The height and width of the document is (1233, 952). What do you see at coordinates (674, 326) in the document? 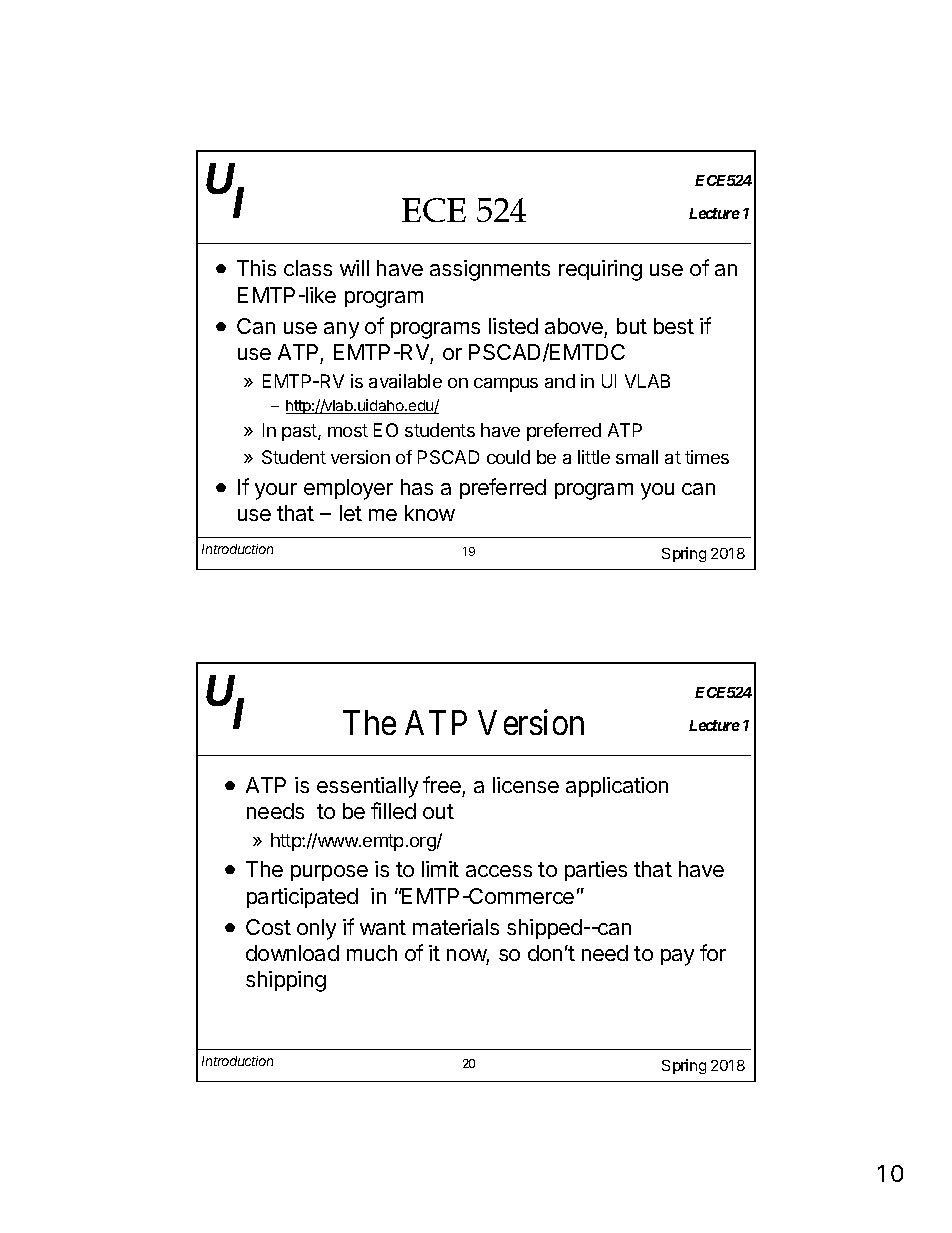
I see `best` at bounding box center [674, 326].
